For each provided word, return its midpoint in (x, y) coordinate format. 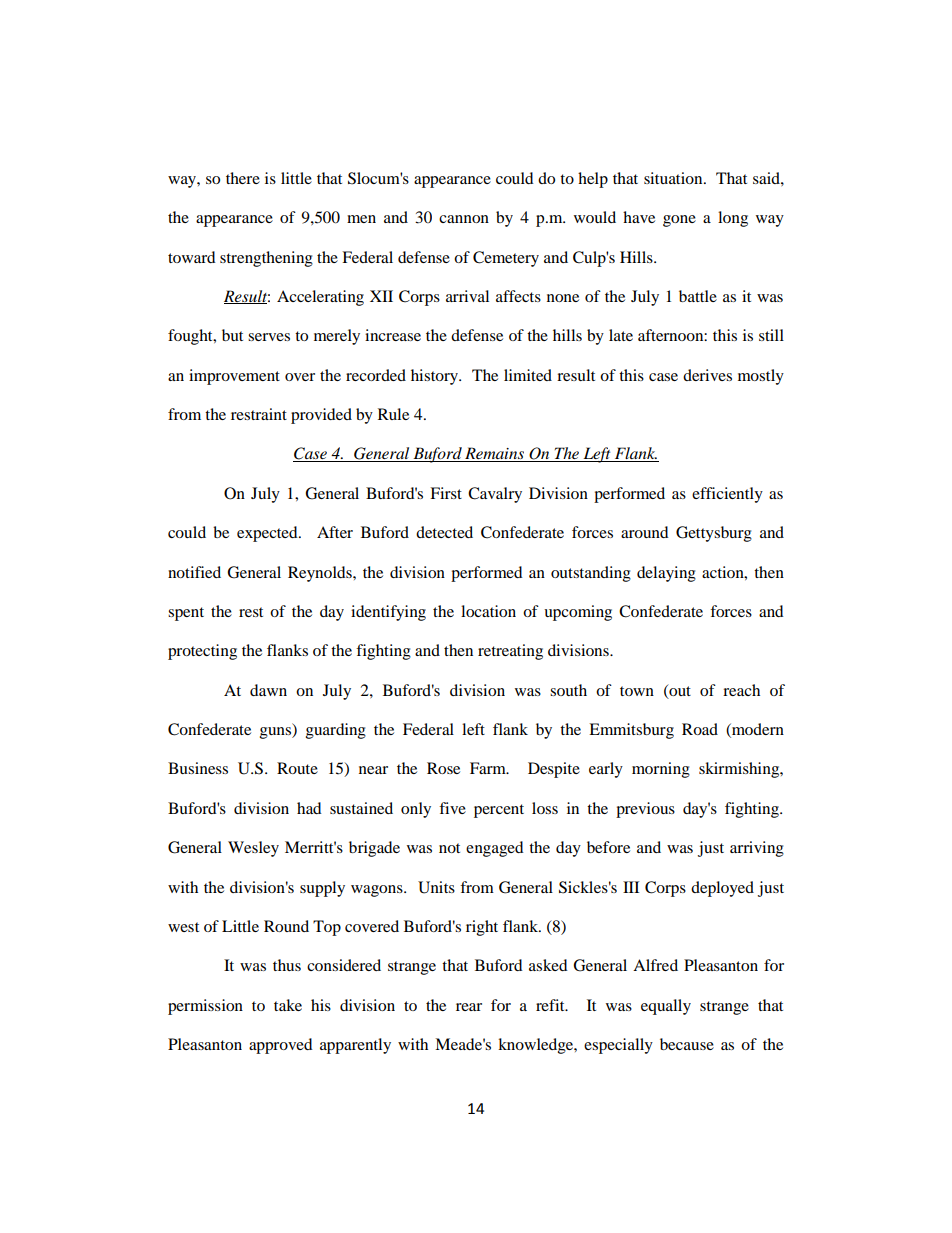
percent (499, 811)
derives (707, 375)
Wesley (253, 849)
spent (186, 614)
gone (679, 221)
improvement (234, 377)
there (243, 178)
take (288, 1005)
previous (645, 810)
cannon (464, 219)
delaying (666, 574)
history (435, 377)
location (488, 611)
